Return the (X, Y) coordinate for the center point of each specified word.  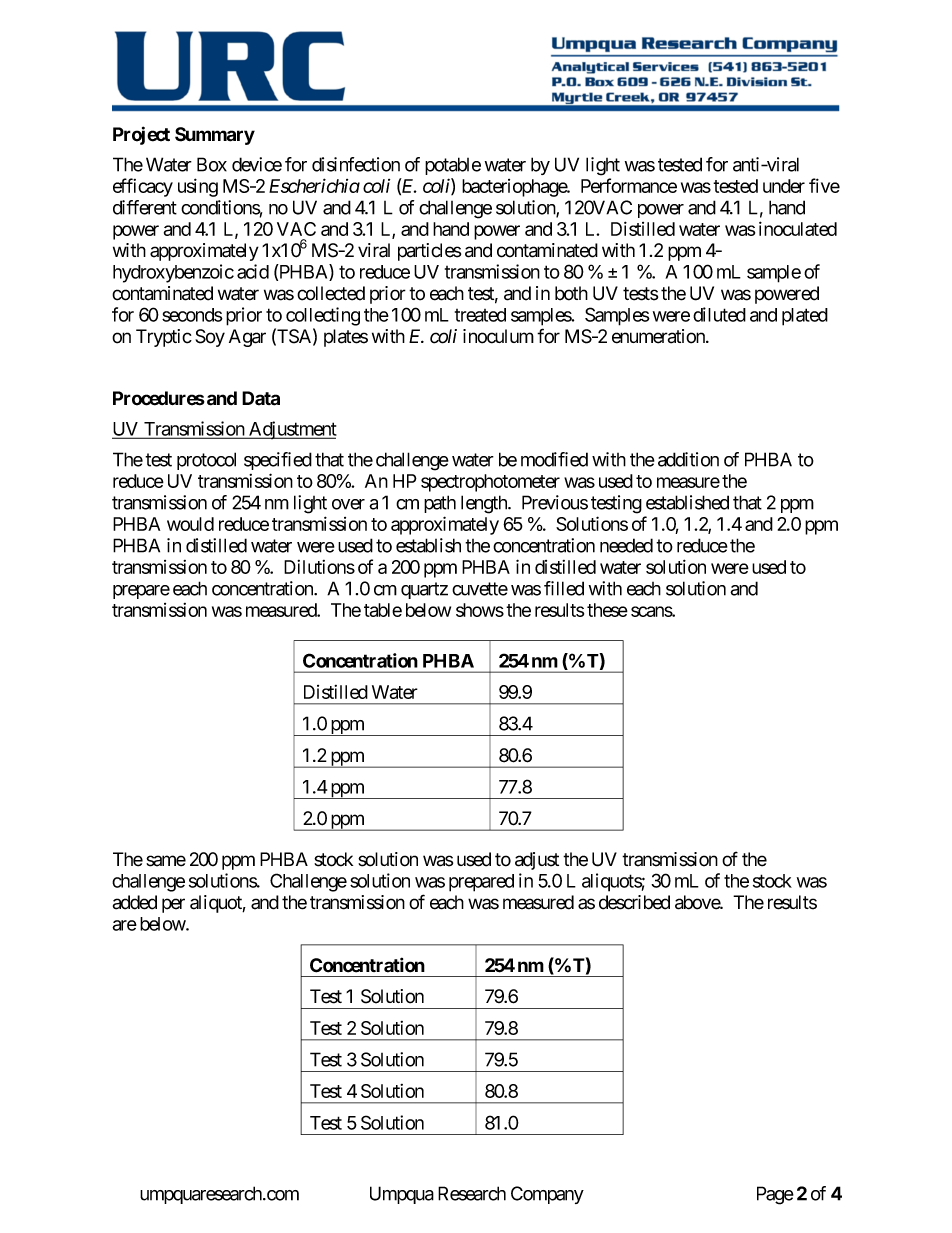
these (607, 610)
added (135, 902)
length (485, 504)
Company (547, 1195)
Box (212, 164)
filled (564, 588)
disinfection (356, 164)
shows (480, 610)
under (784, 186)
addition (688, 459)
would (190, 524)
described (634, 902)
